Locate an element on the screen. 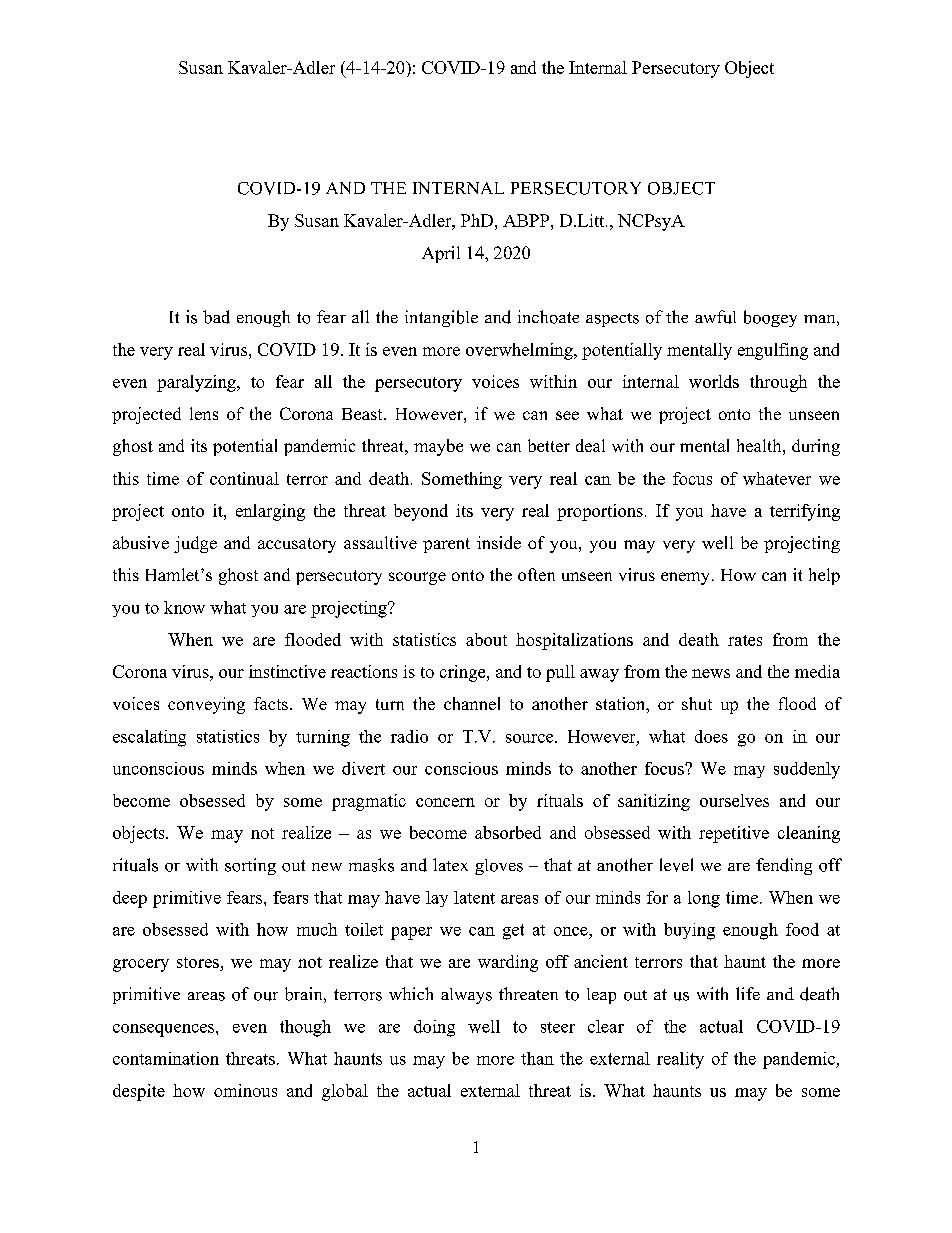 This screenshot has width=952, height=1233. awful is located at coordinates (715, 317).
